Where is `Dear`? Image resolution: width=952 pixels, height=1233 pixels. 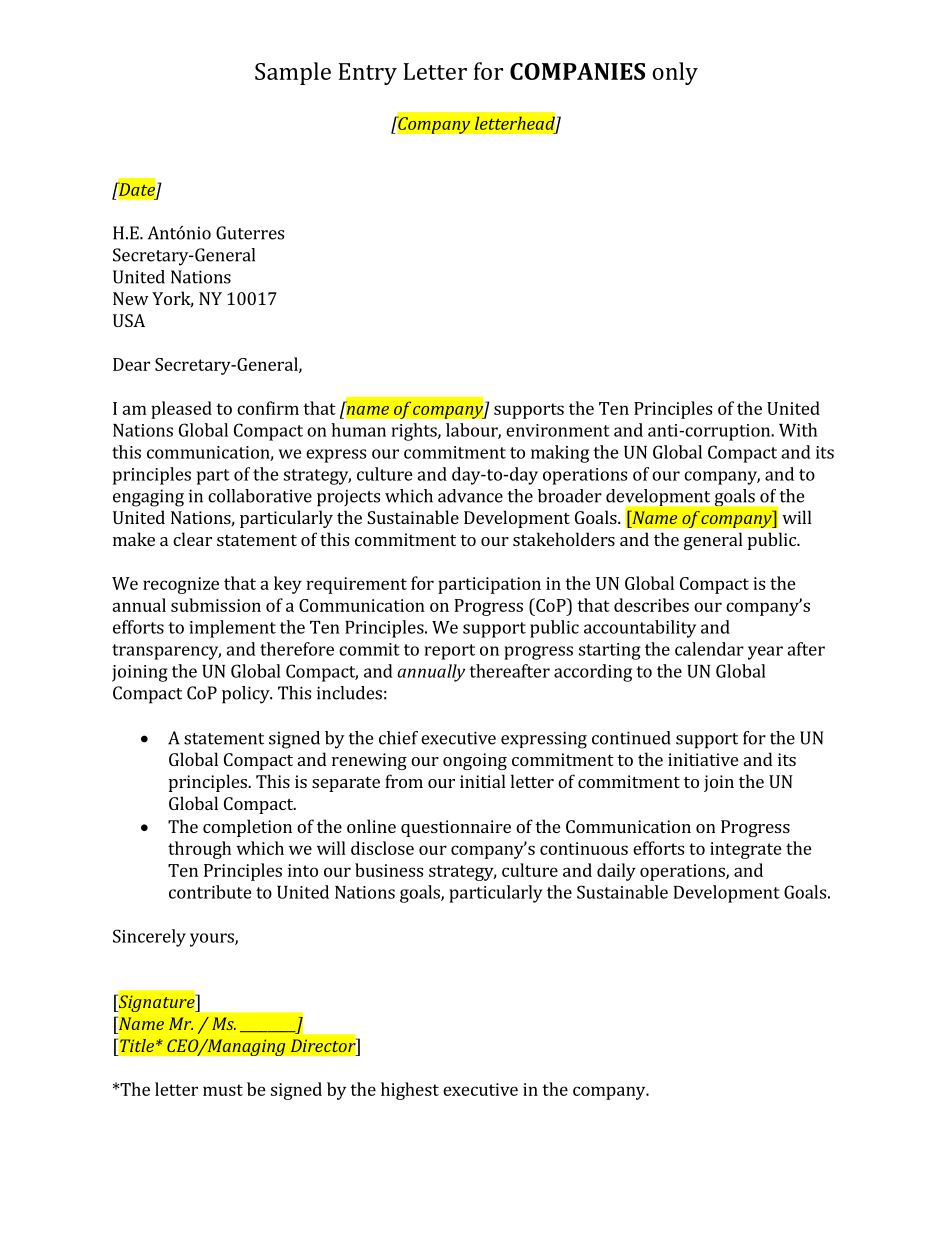
Dear is located at coordinates (131, 364).
